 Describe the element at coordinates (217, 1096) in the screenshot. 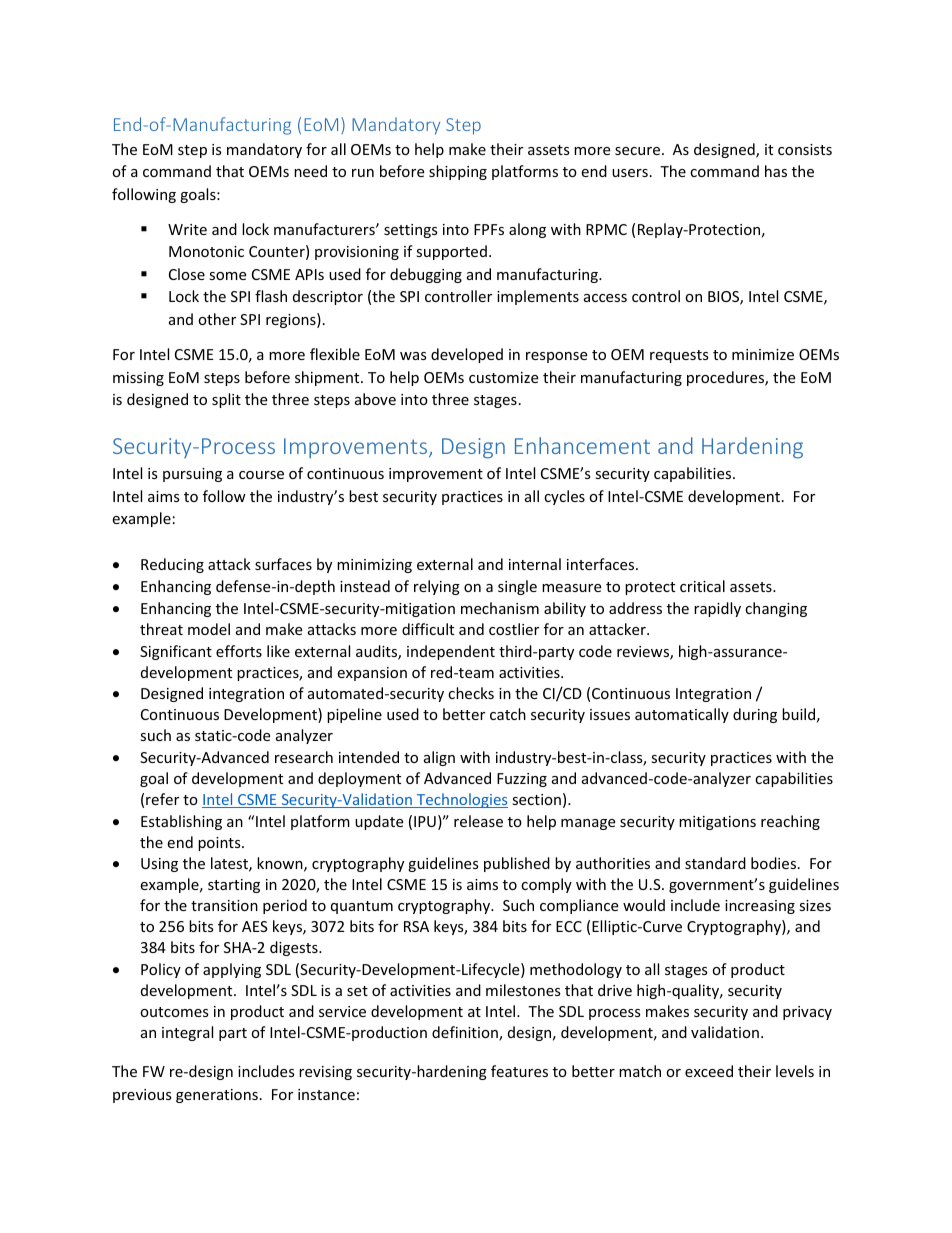

I see `generations` at that location.
